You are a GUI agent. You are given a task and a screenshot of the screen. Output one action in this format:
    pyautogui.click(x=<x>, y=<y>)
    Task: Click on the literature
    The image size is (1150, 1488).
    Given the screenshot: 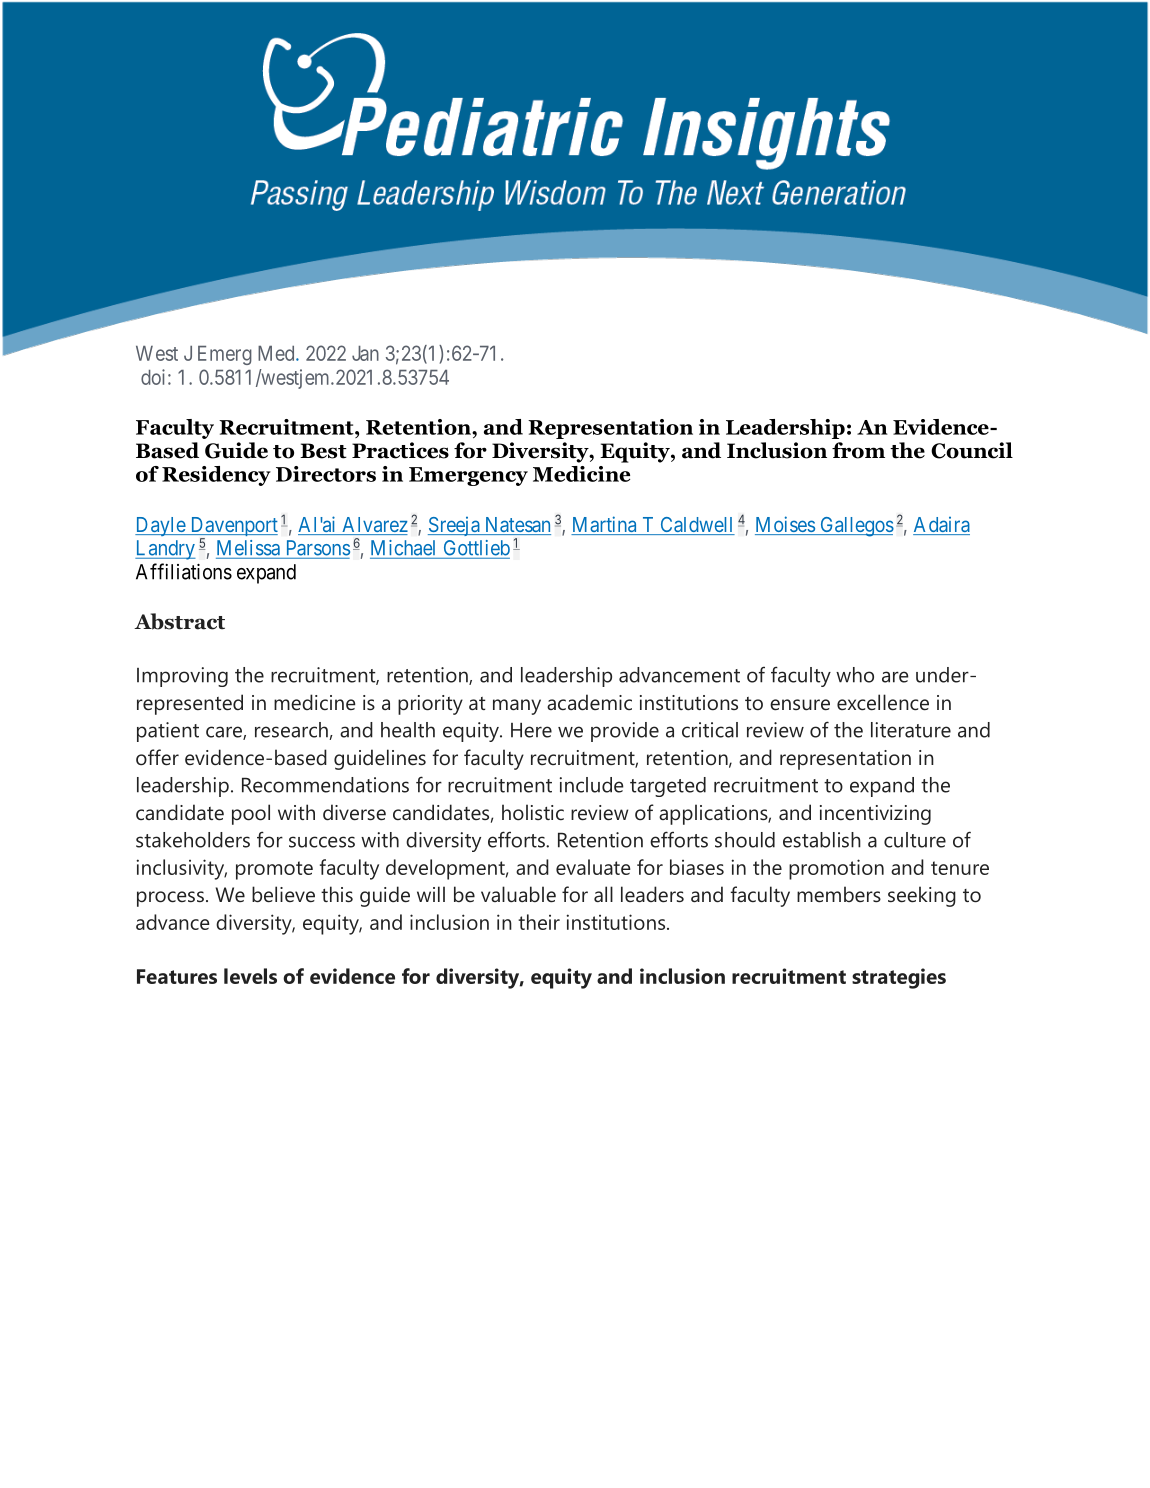 What is the action you would take?
    pyautogui.click(x=911, y=730)
